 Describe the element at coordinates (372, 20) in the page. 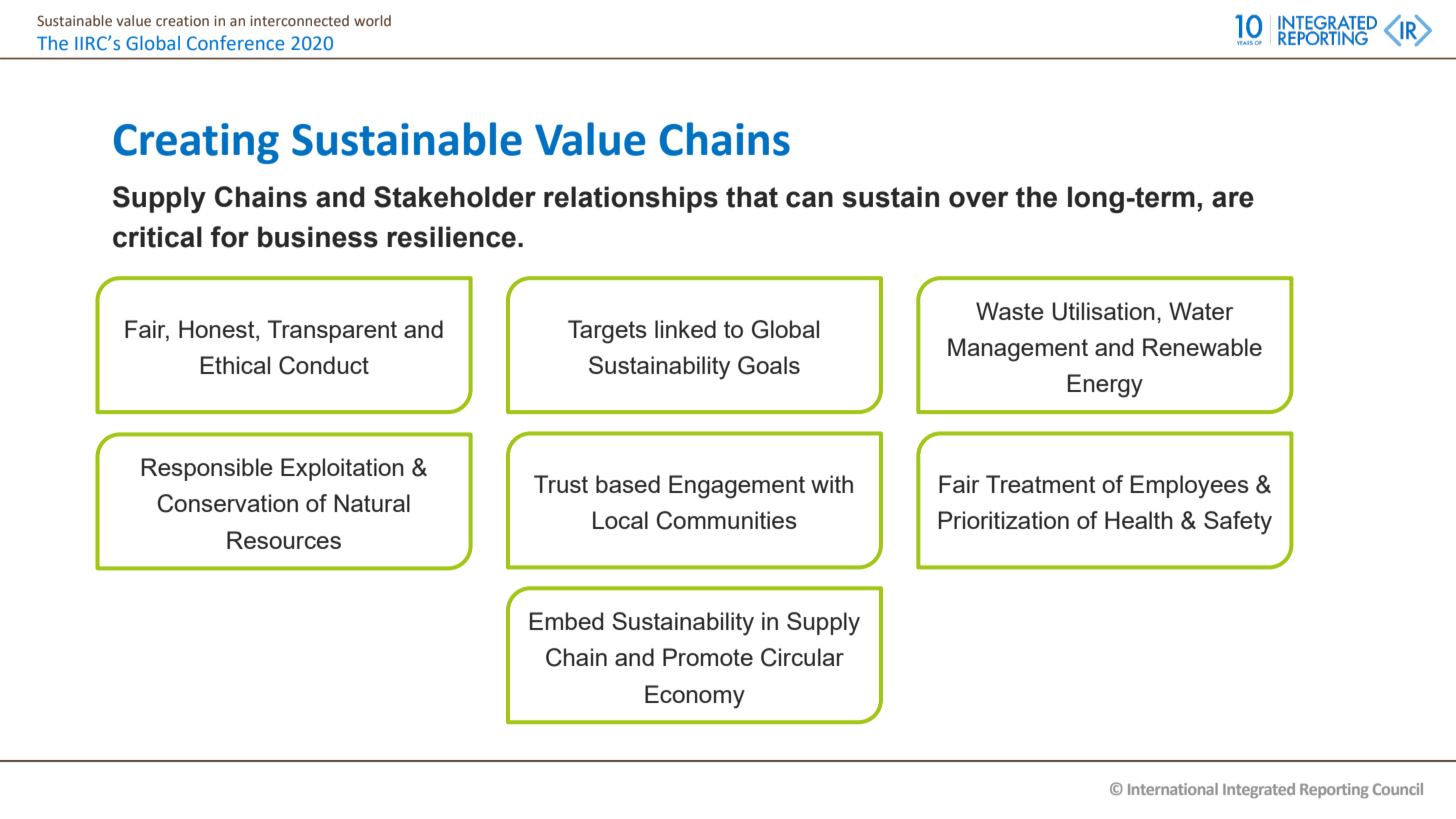

I see `world` at that location.
